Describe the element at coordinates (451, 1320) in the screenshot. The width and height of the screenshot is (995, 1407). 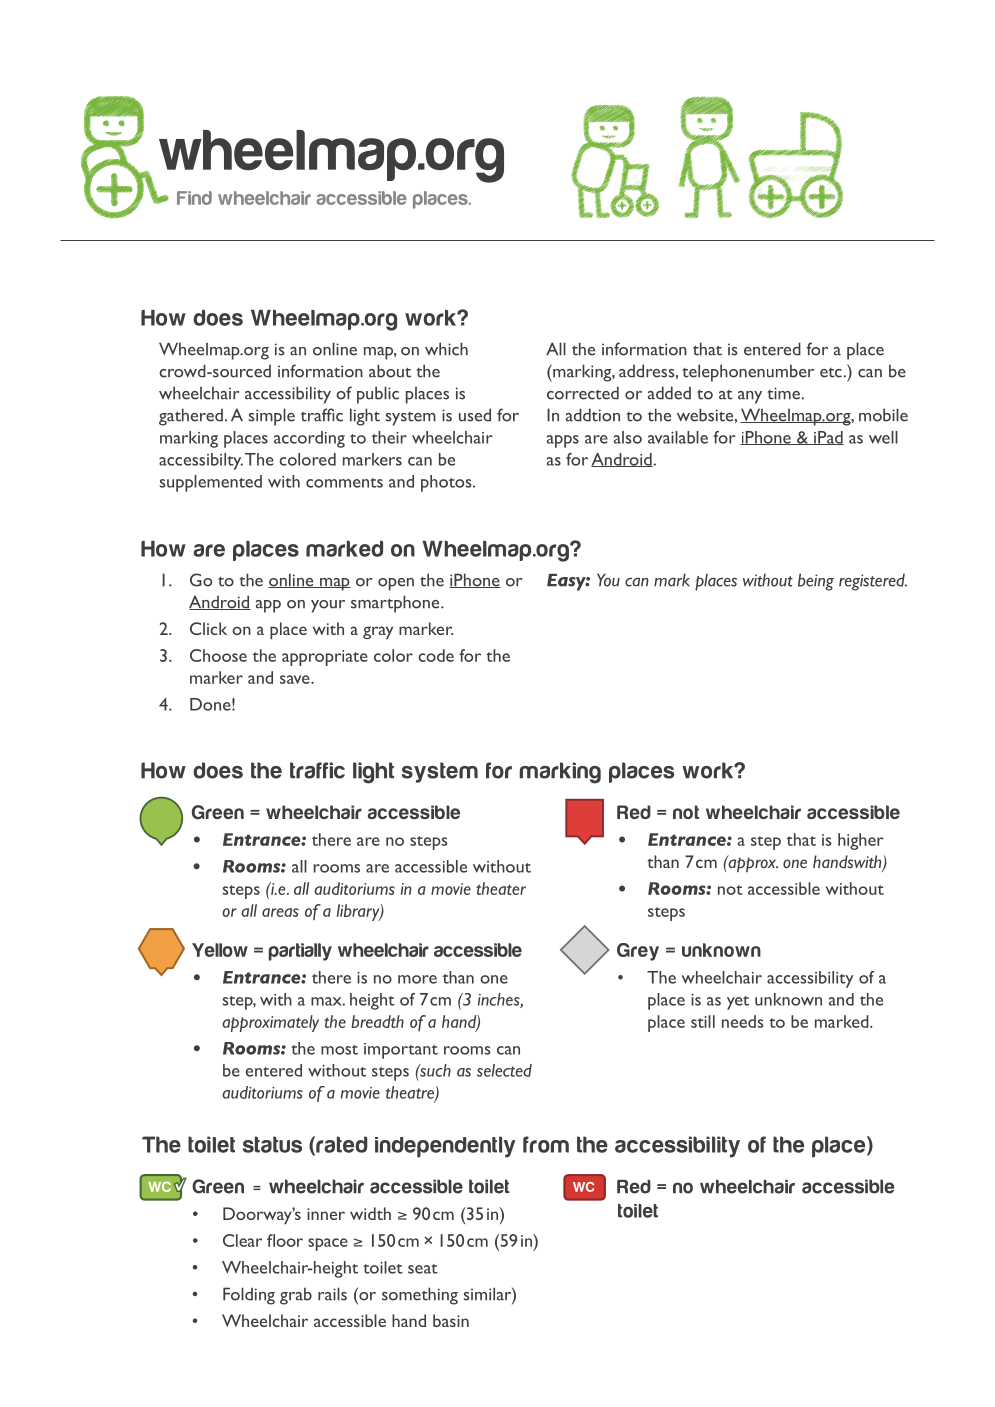
I see `basin` at that location.
